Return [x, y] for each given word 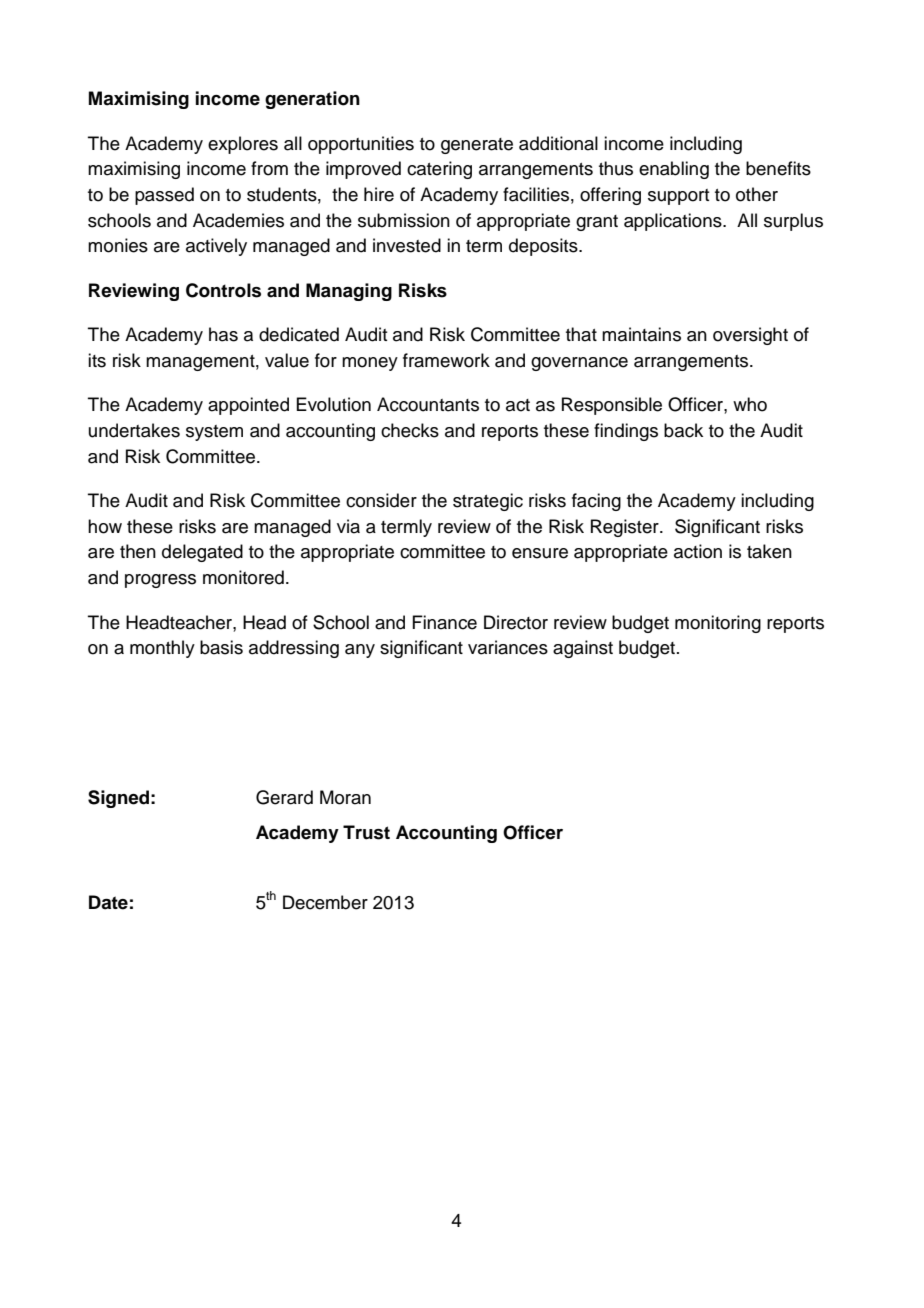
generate [477, 146]
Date [108, 902]
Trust [366, 832]
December [325, 902]
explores [243, 145]
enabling [674, 170]
